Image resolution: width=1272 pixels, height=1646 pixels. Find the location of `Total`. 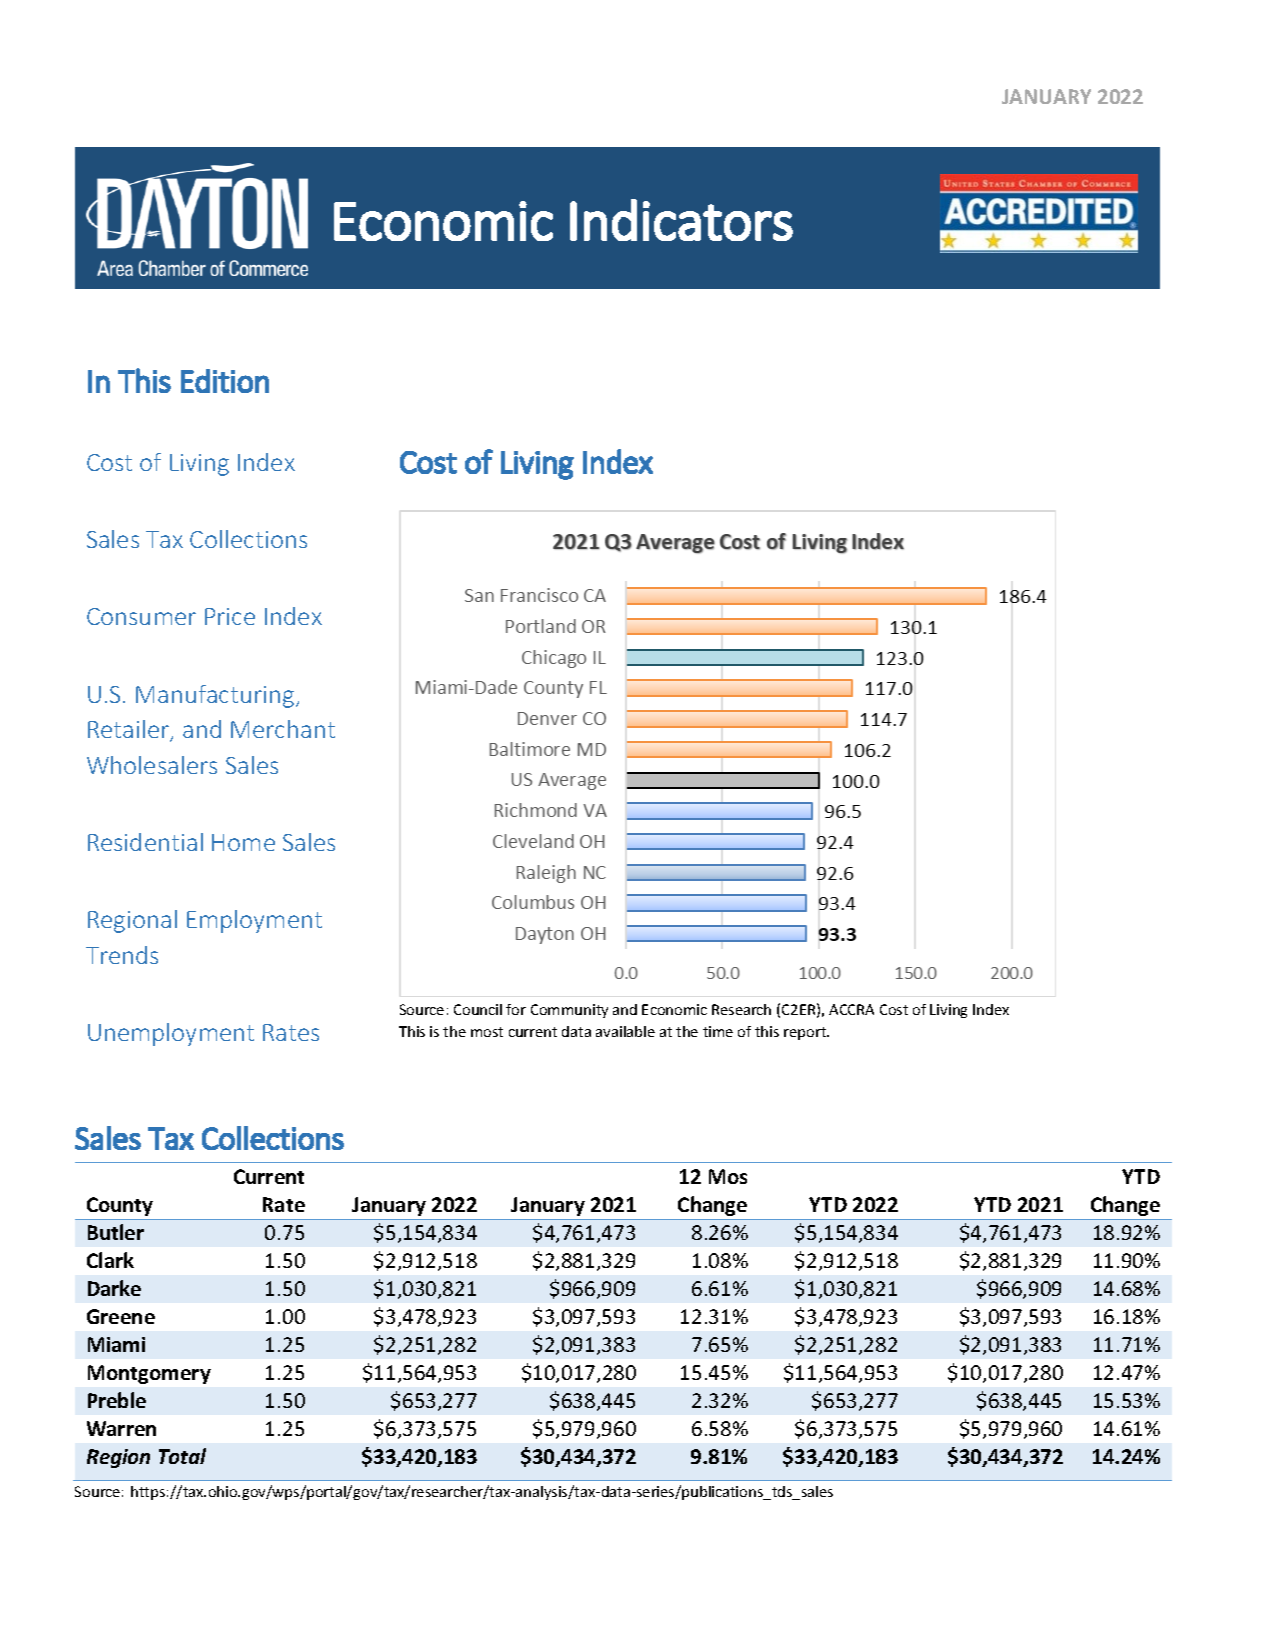

Total is located at coordinates (182, 1456).
